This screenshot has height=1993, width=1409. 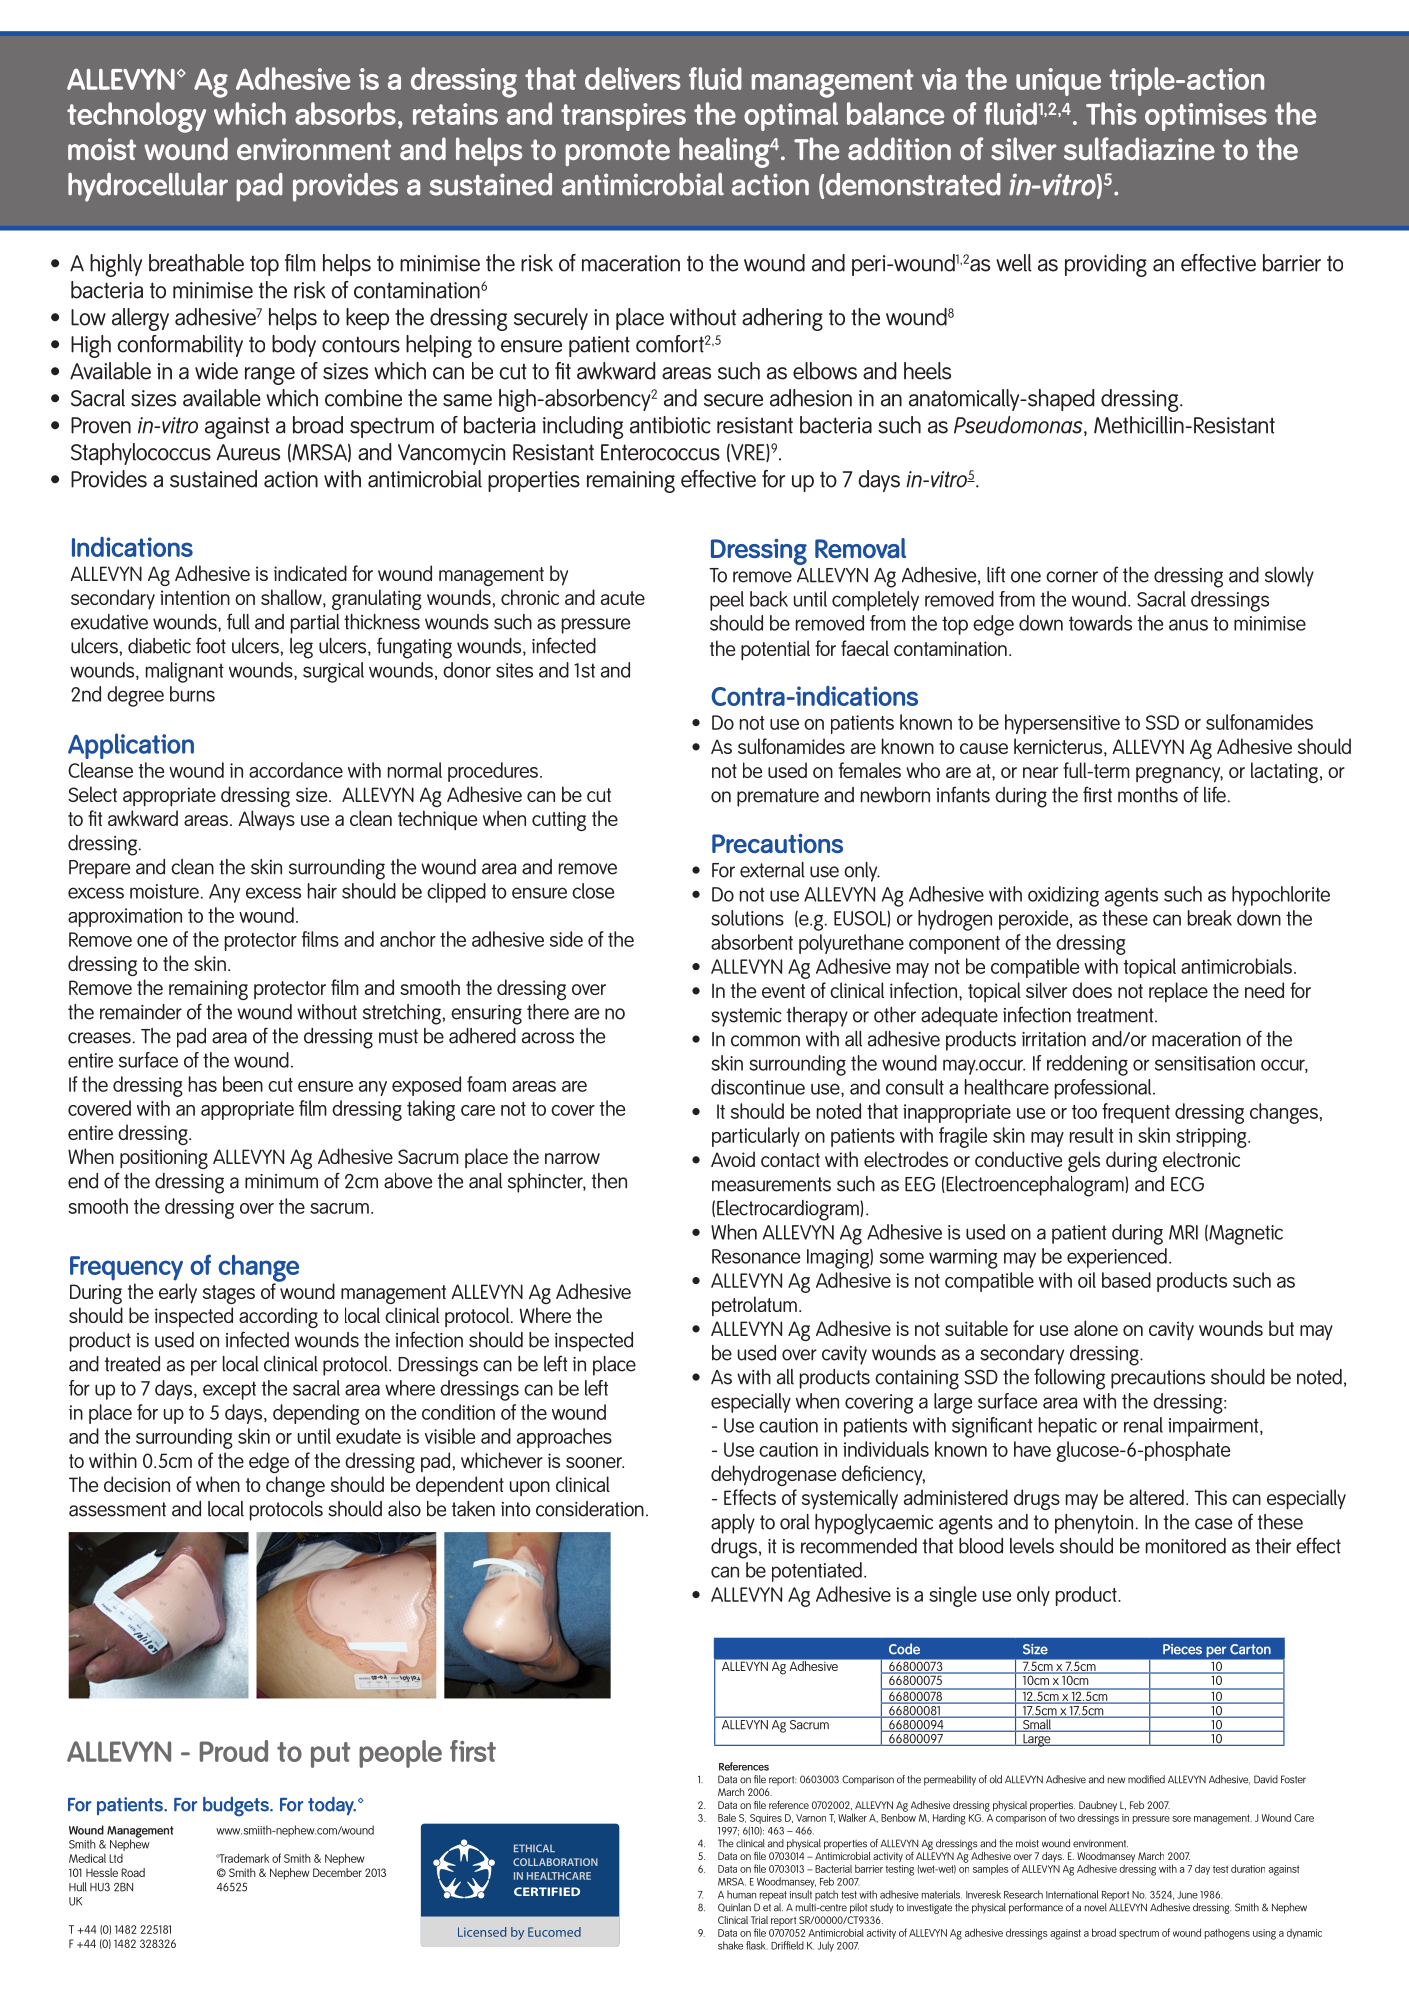 What do you see at coordinates (1206, 117) in the screenshot?
I see `optimises` at bounding box center [1206, 117].
